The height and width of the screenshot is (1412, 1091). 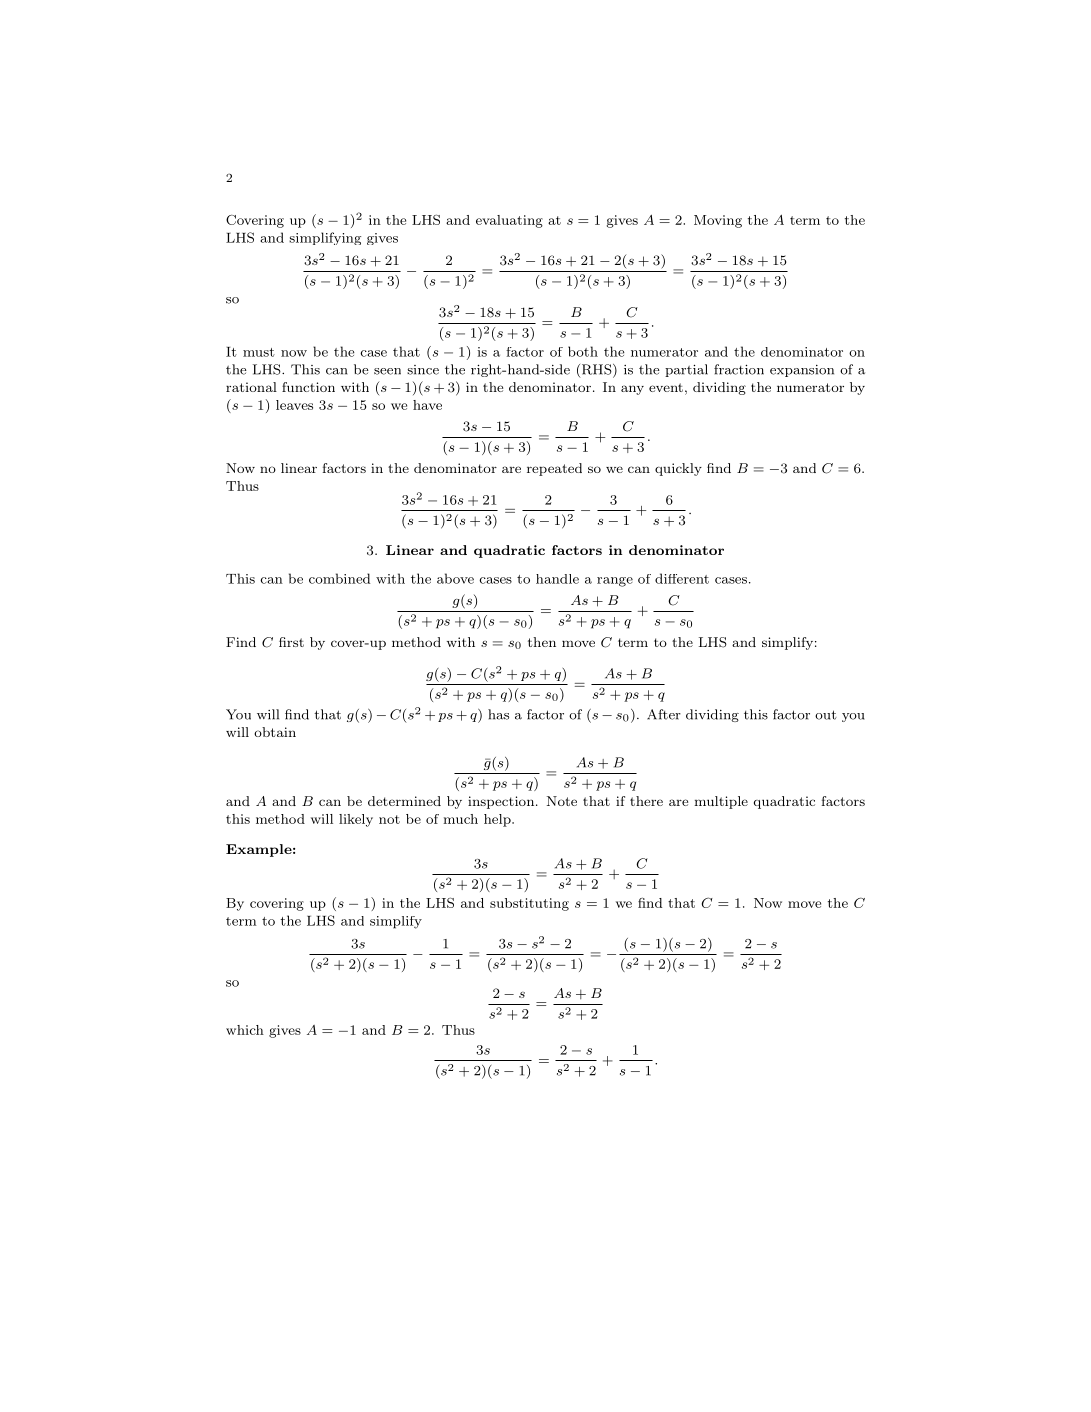 I want to click on substituting, so click(x=529, y=904).
